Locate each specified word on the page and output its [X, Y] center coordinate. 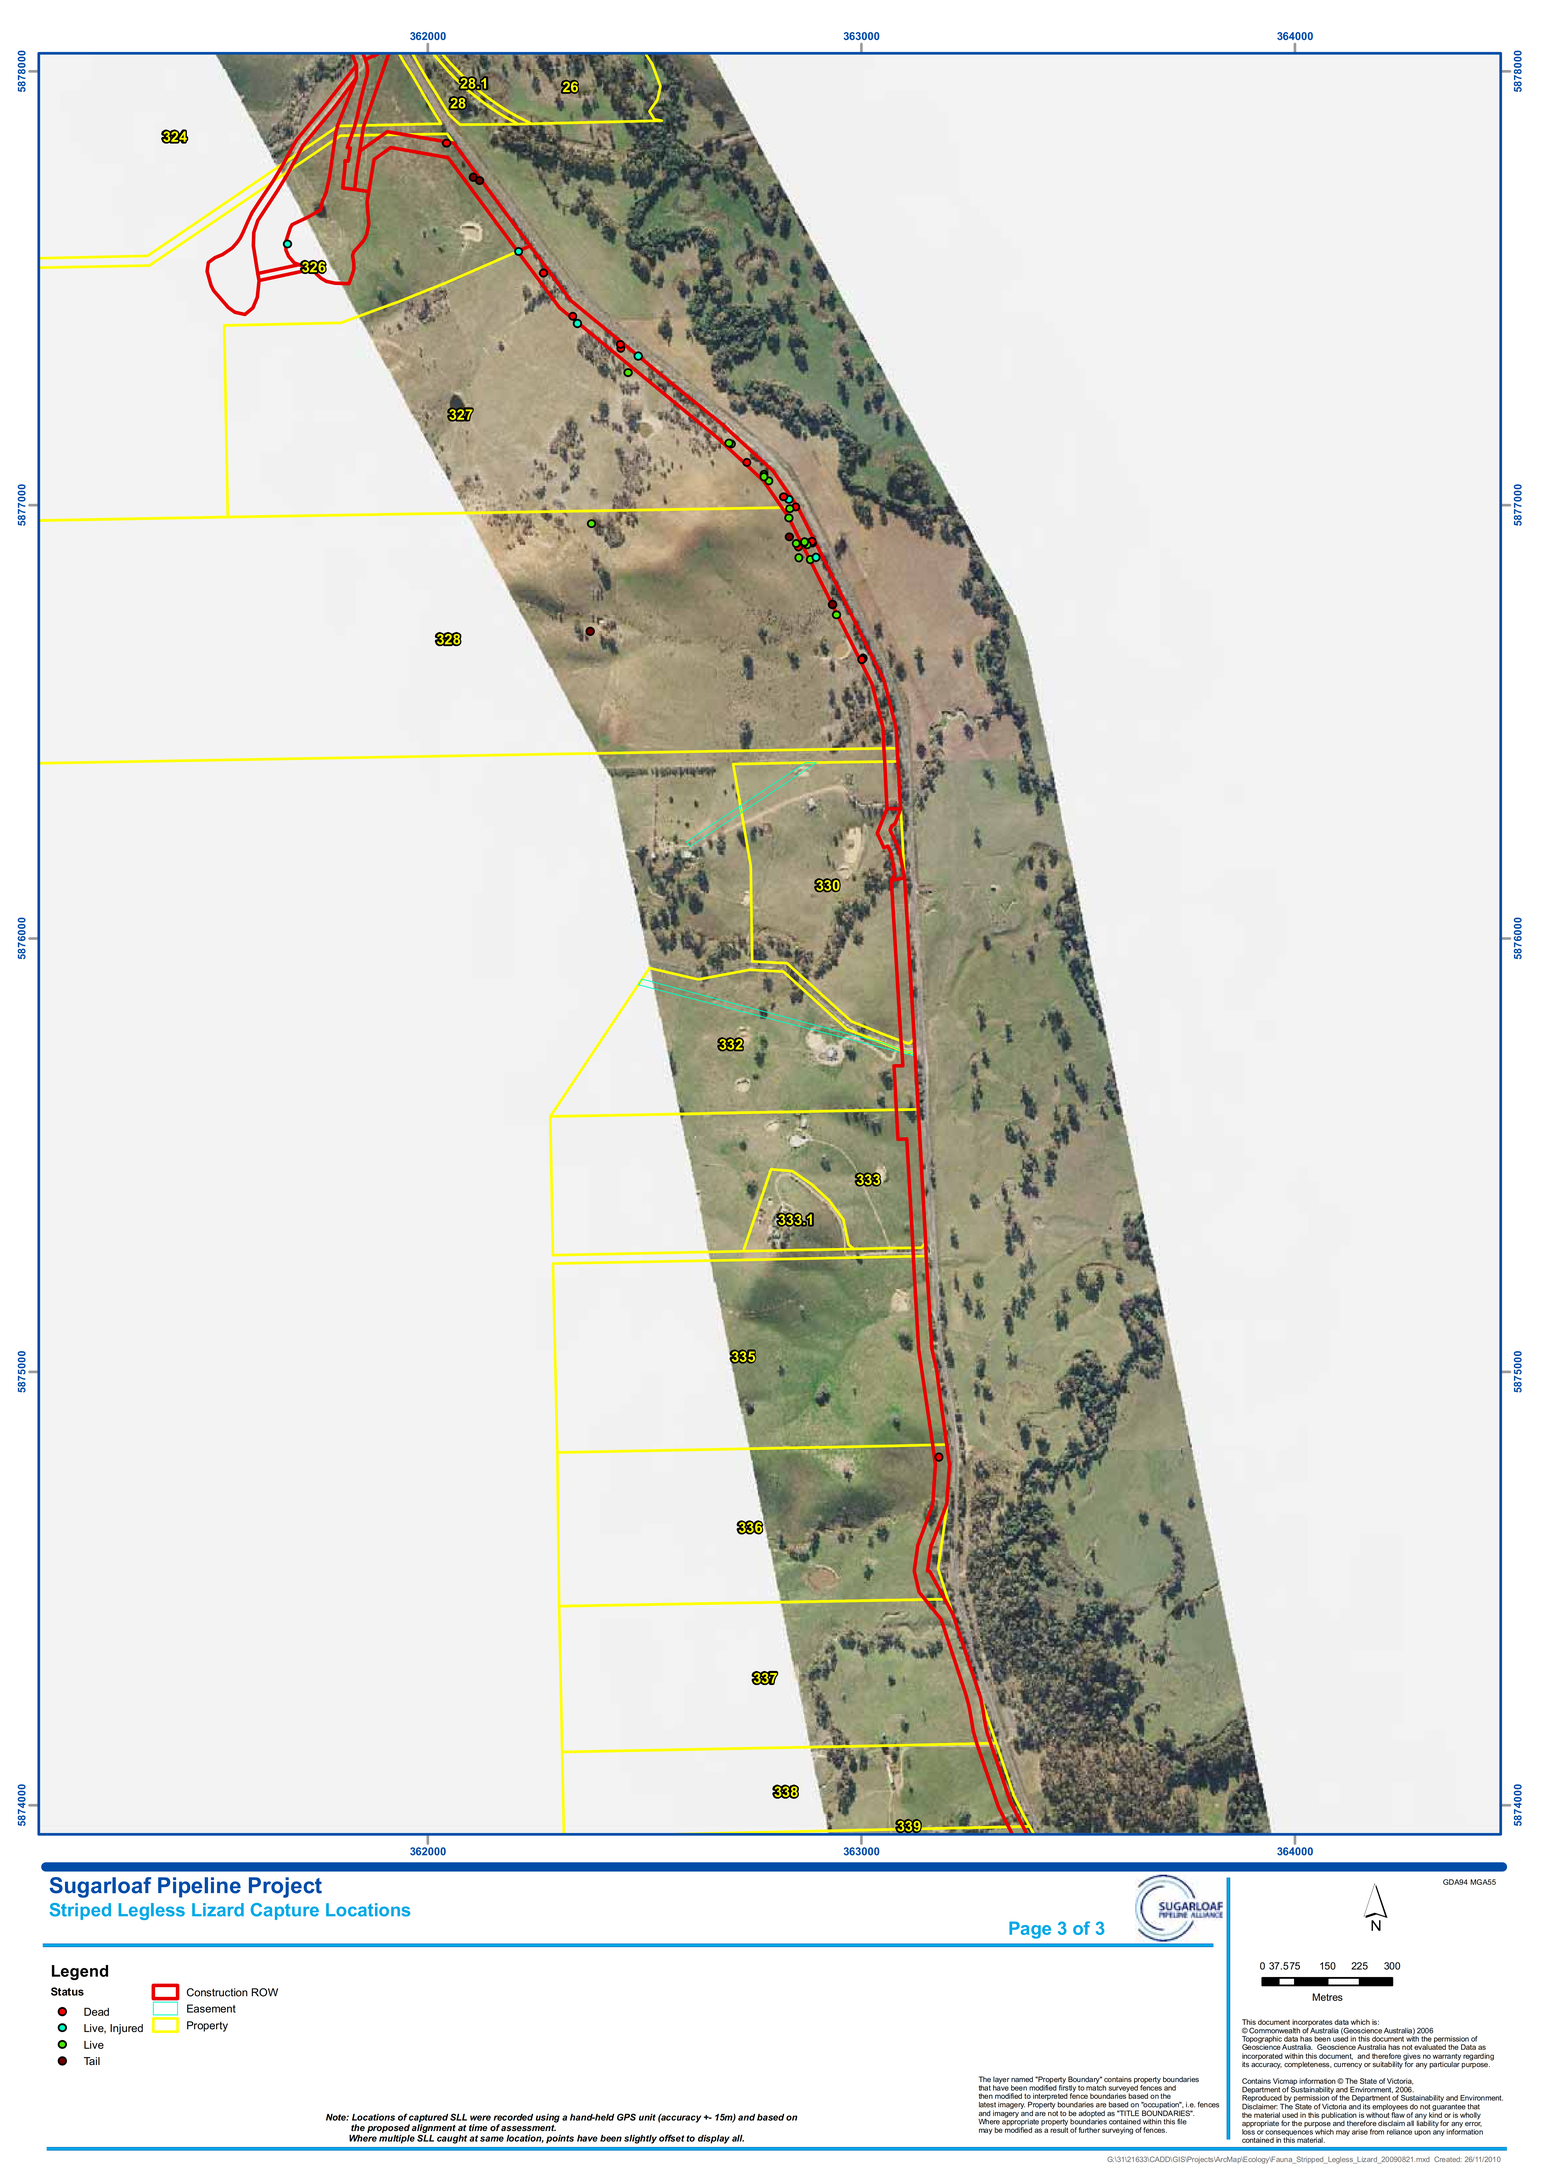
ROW [264, 1992]
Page [1030, 1930]
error [1473, 2124]
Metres [1327, 1997]
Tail [92, 2061]
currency [1348, 2066]
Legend [80, 1972]
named [1022, 2079]
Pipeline [199, 1887]
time [478, 2127]
